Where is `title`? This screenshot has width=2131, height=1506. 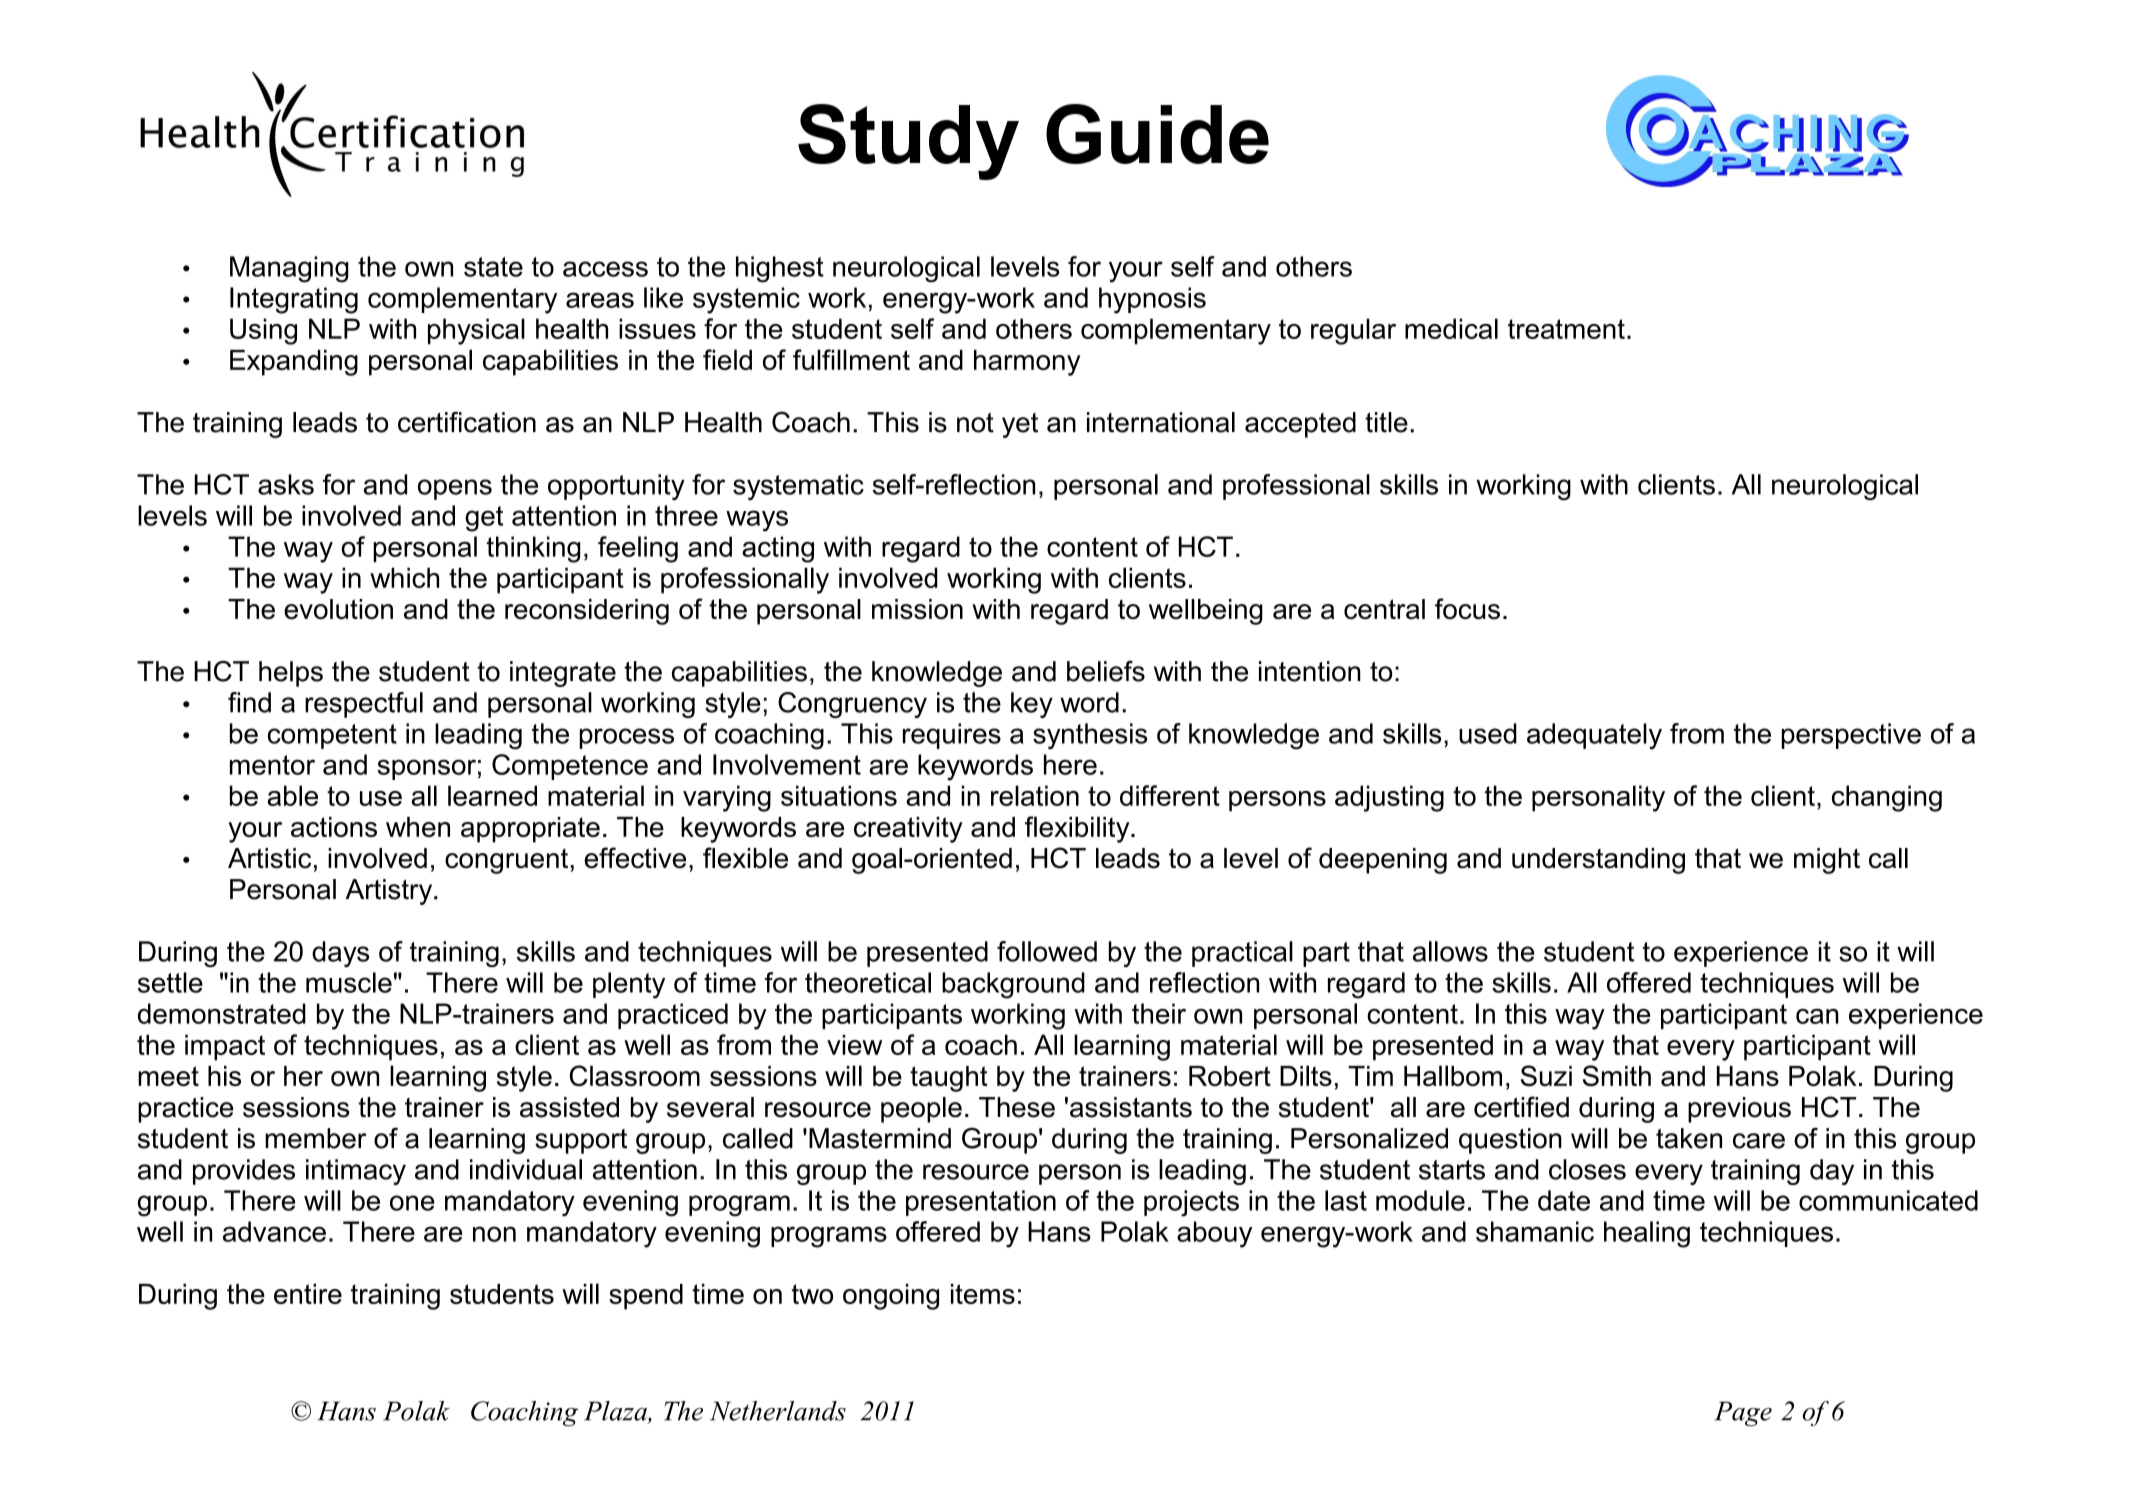 title is located at coordinates (1386, 422).
